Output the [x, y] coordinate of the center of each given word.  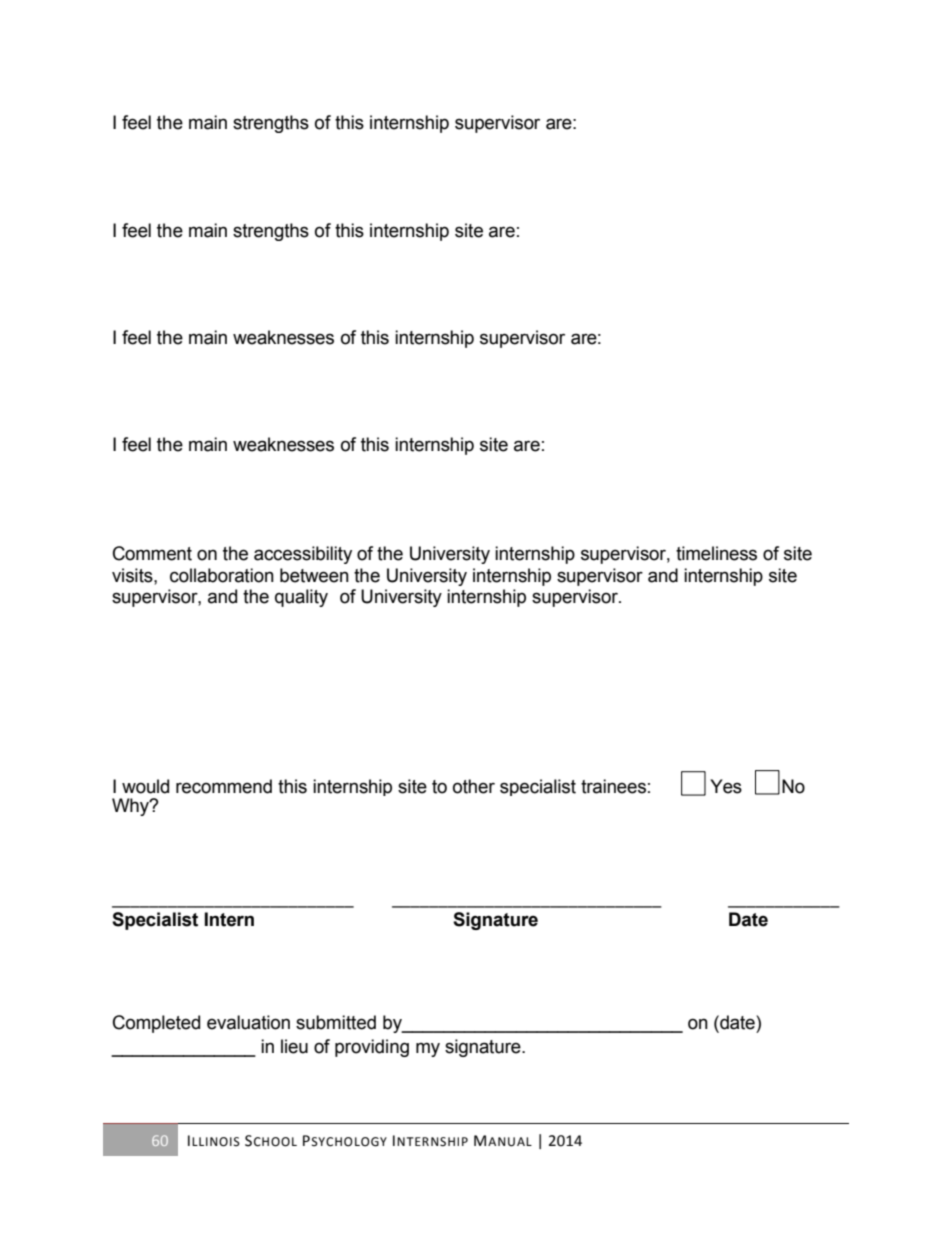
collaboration [222, 575]
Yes [726, 786]
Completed [156, 1024]
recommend [224, 786]
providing [372, 1048]
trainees [613, 786]
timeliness [716, 553]
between [314, 575]
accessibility [303, 555]
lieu [294, 1046]
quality [301, 598]
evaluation [248, 1022]
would [145, 786]
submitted [336, 1022]
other [474, 786]
